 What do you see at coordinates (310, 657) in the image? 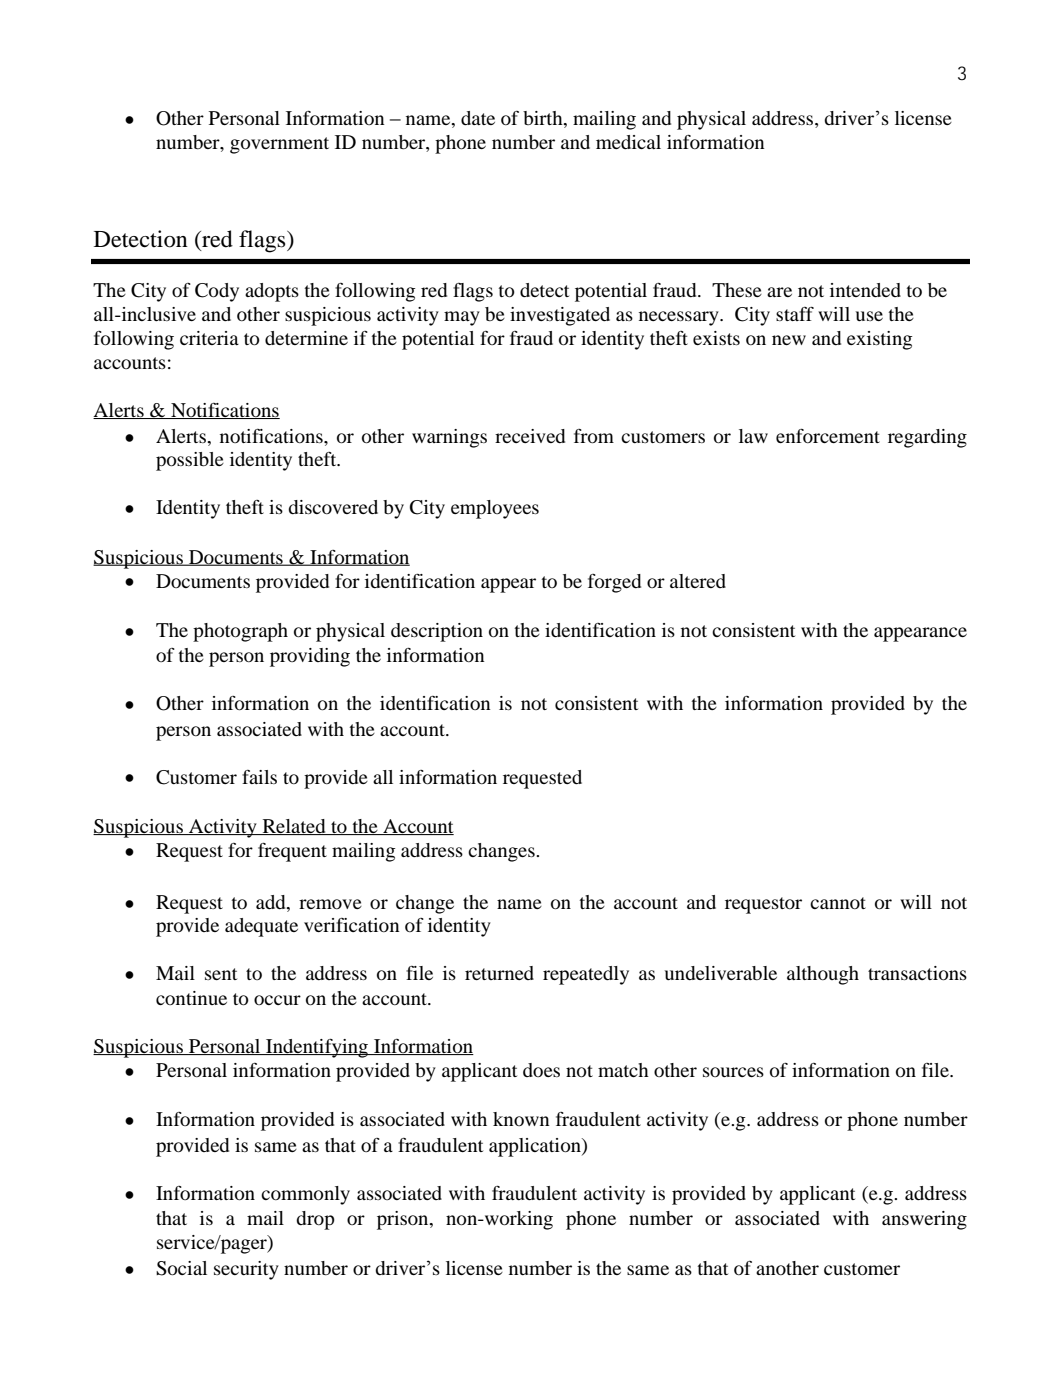
I see `providing` at bounding box center [310, 657].
